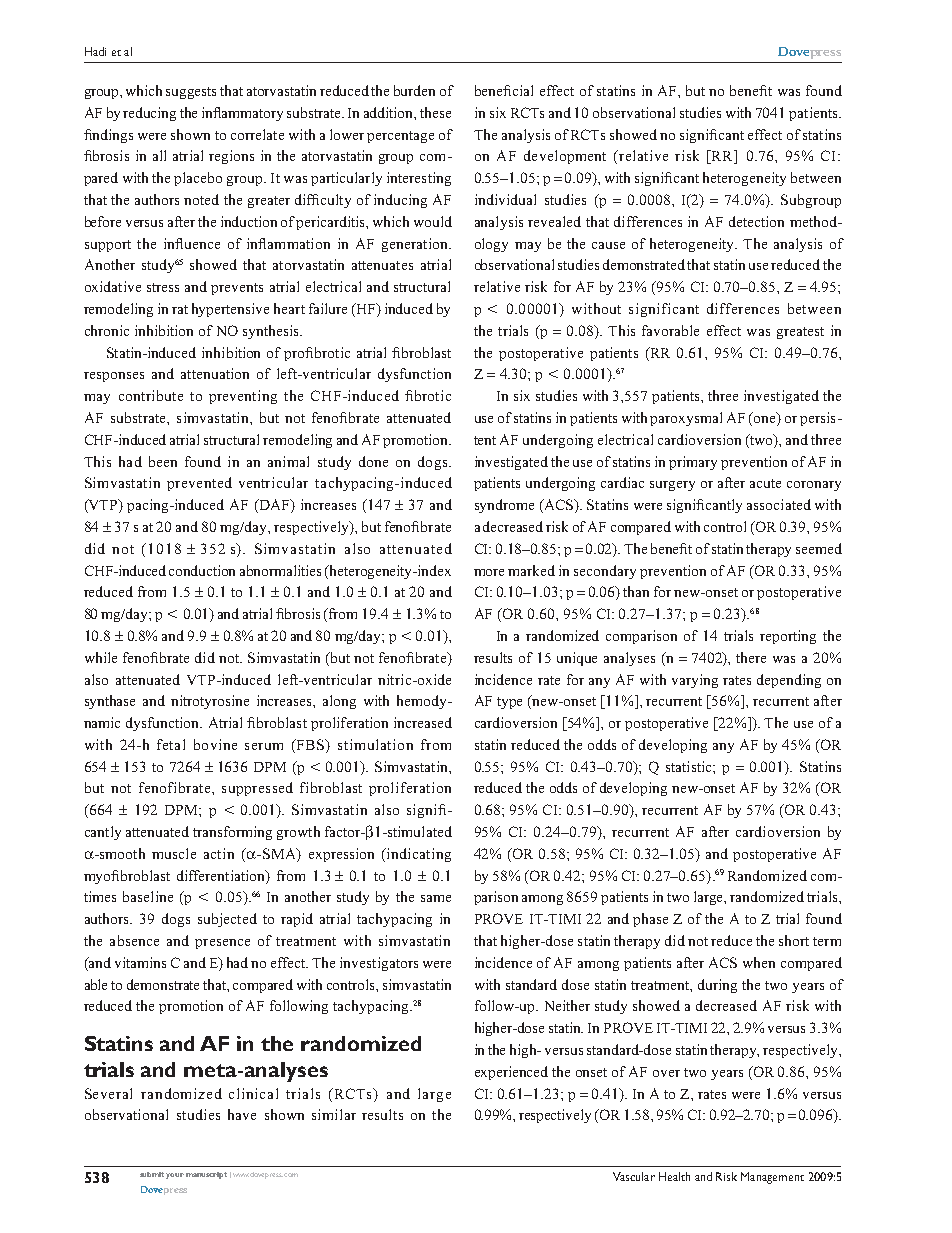  What do you see at coordinates (436, 898) in the image?
I see `same` at bounding box center [436, 898].
